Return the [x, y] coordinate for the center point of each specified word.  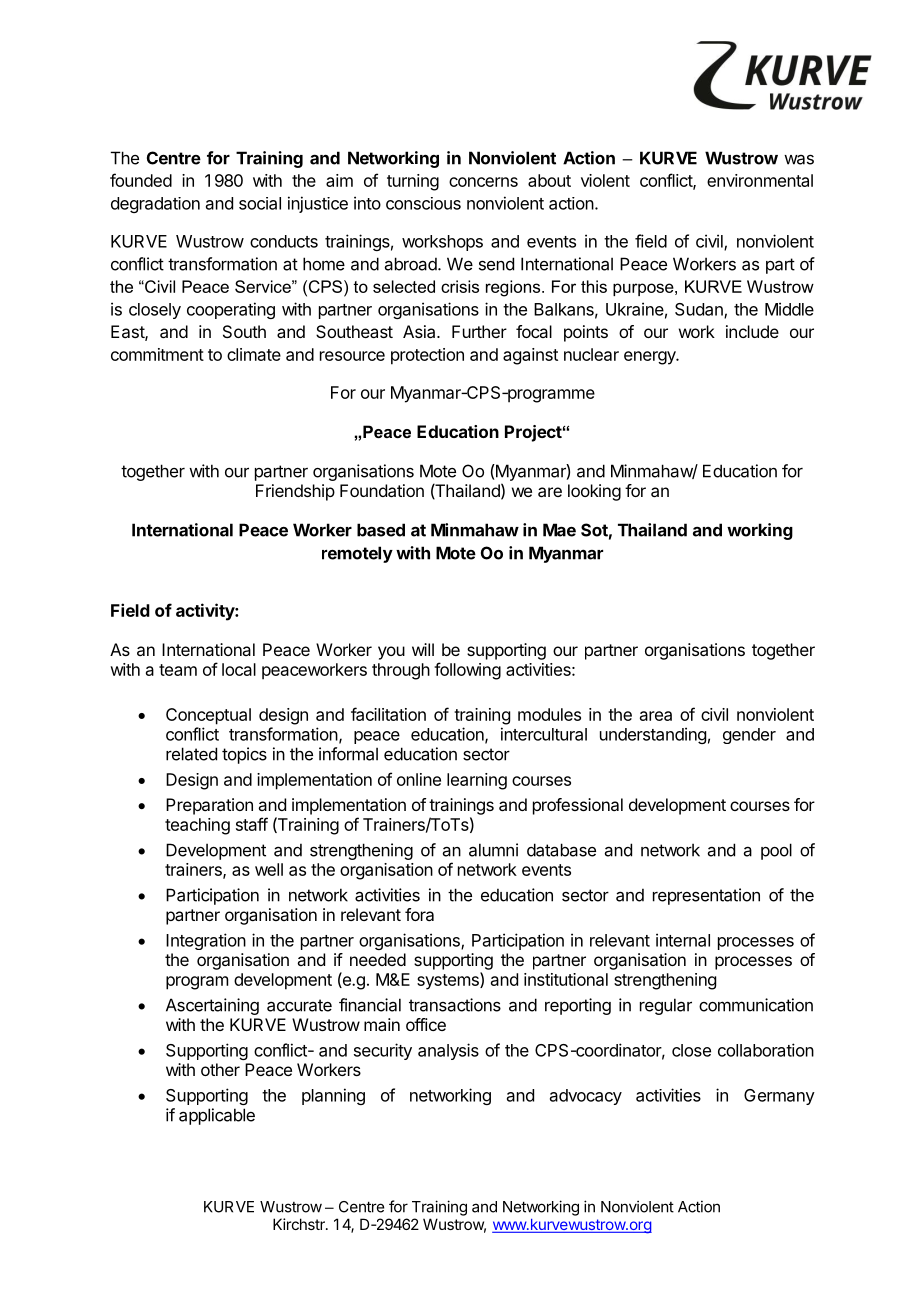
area [656, 716]
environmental [760, 180]
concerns [483, 182]
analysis [448, 1051]
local [239, 669]
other [220, 1069]
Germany [779, 1097]
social [260, 203]
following [467, 671]
